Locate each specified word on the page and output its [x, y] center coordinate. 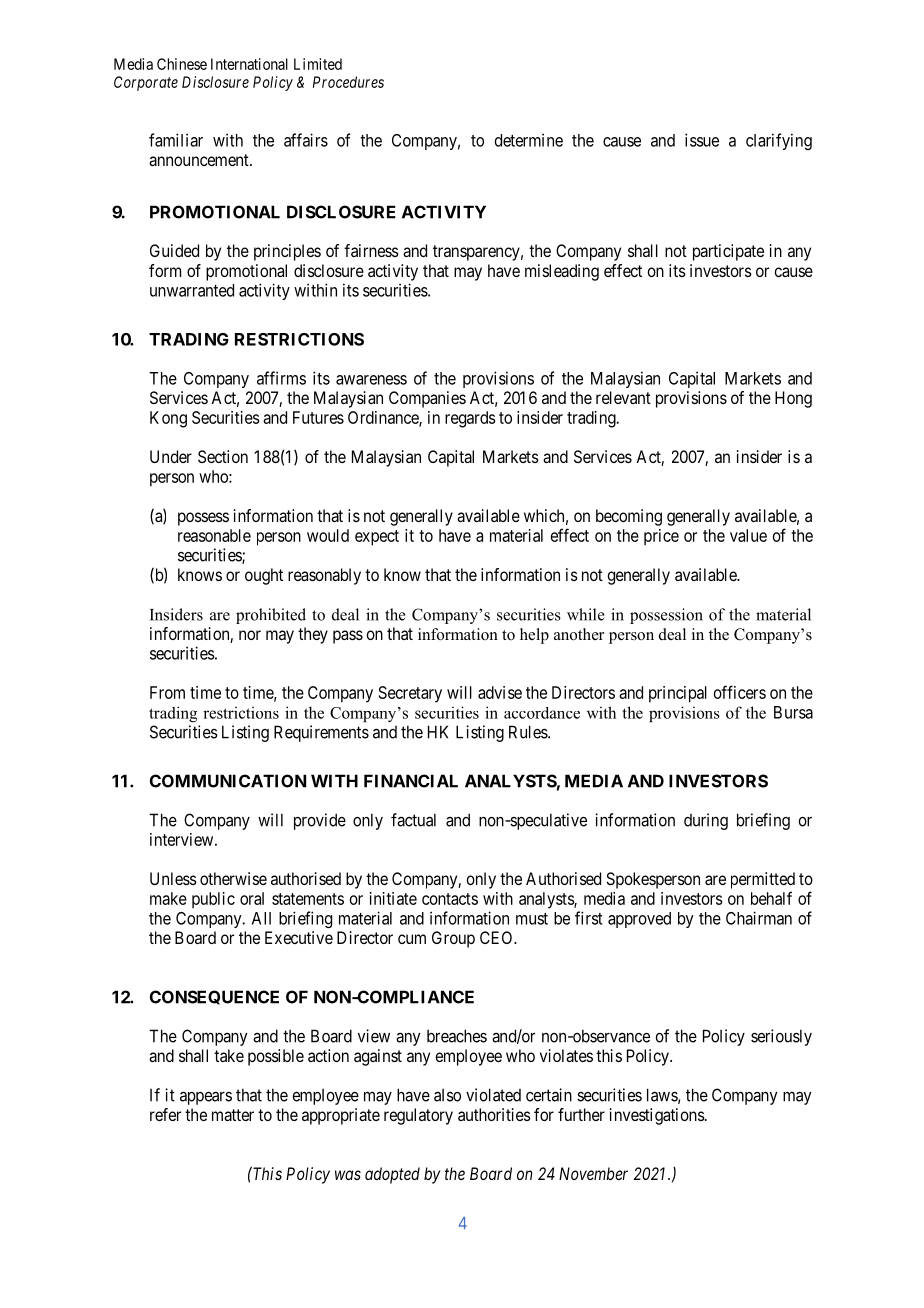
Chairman [759, 918]
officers [740, 692]
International [249, 64]
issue [702, 140]
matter [233, 1115]
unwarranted [192, 290]
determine [529, 140]
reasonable [214, 535]
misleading [562, 272]
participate [728, 252]
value [748, 535]
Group [453, 939]
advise [500, 692]
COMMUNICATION [228, 781]
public [213, 900]
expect [377, 538]
